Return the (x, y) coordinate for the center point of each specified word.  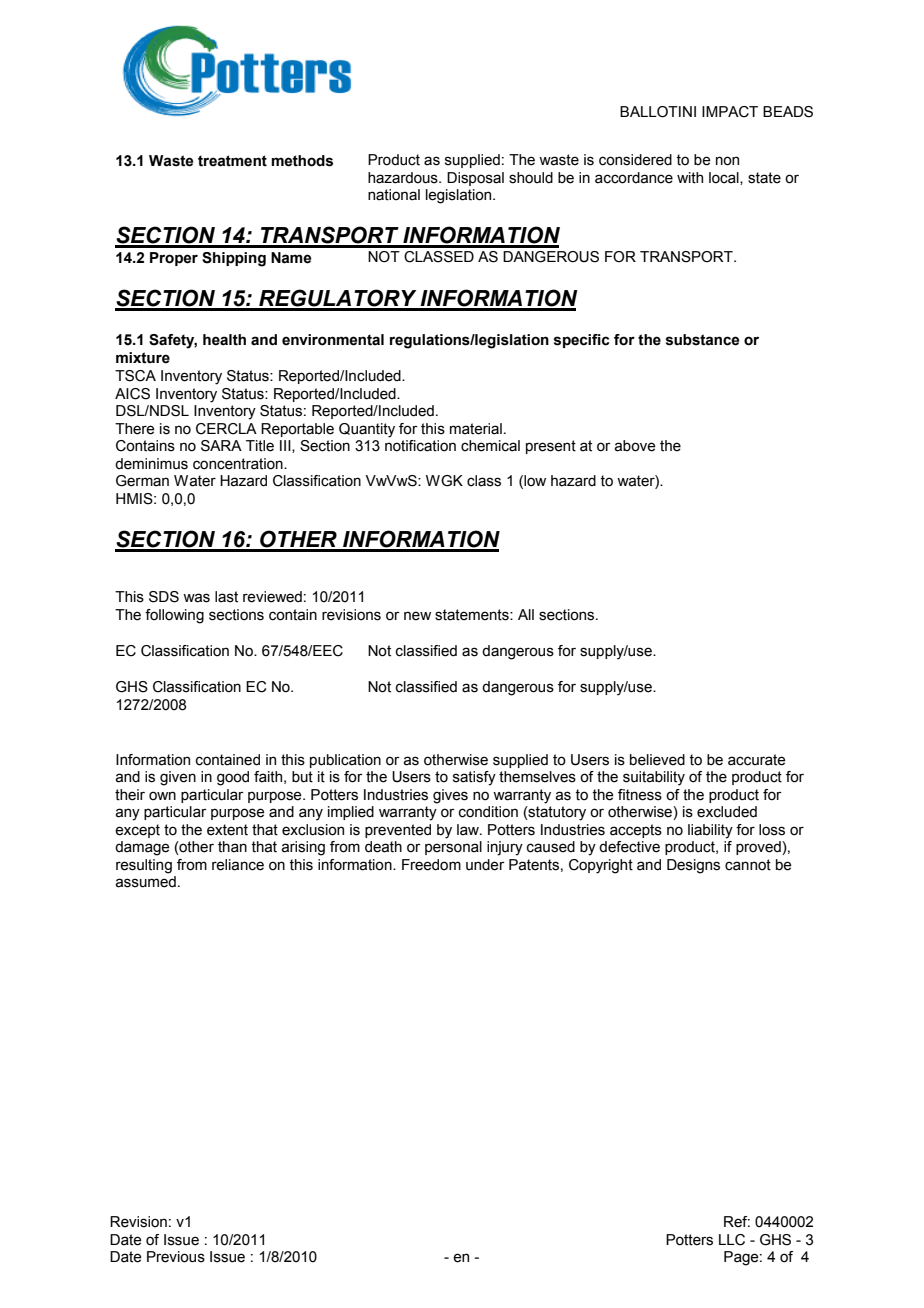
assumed (146, 882)
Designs (693, 866)
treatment (232, 161)
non (727, 161)
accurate (757, 760)
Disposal (475, 179)
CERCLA (226, 429)
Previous (176, 1257)
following (174, 616)
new (417, 616)
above (635, 446)
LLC (732, 1240)
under (485, 865)
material (476, 429)
